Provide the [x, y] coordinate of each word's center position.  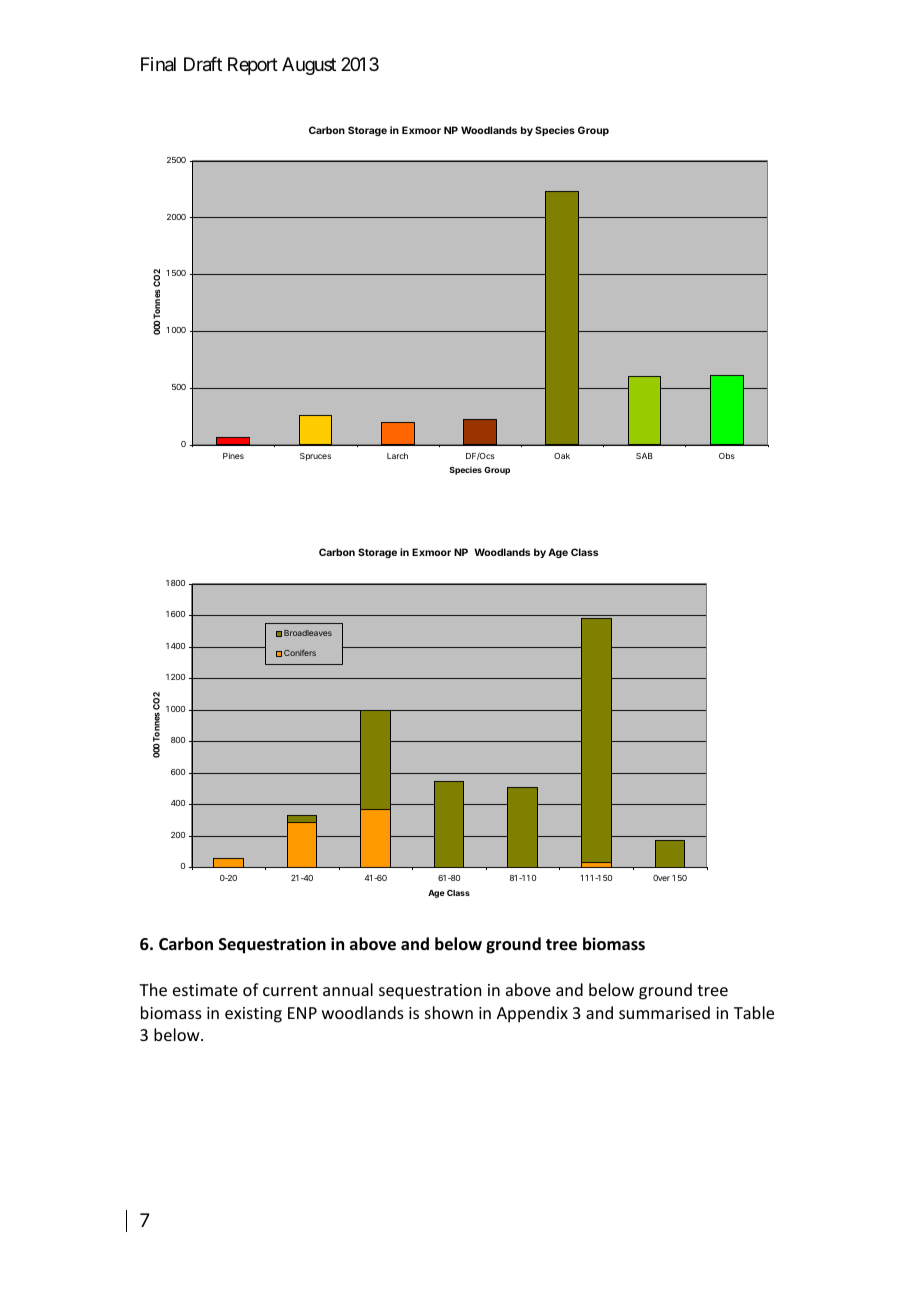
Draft [203, 64]
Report [253, 66]
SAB [644, 456]
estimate [205, 990]
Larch [397, 456]
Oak [562, 456]
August [309, 66]
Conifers [300, 653]
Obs [727, 456]
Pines [233, 456]
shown [449, 1012]
